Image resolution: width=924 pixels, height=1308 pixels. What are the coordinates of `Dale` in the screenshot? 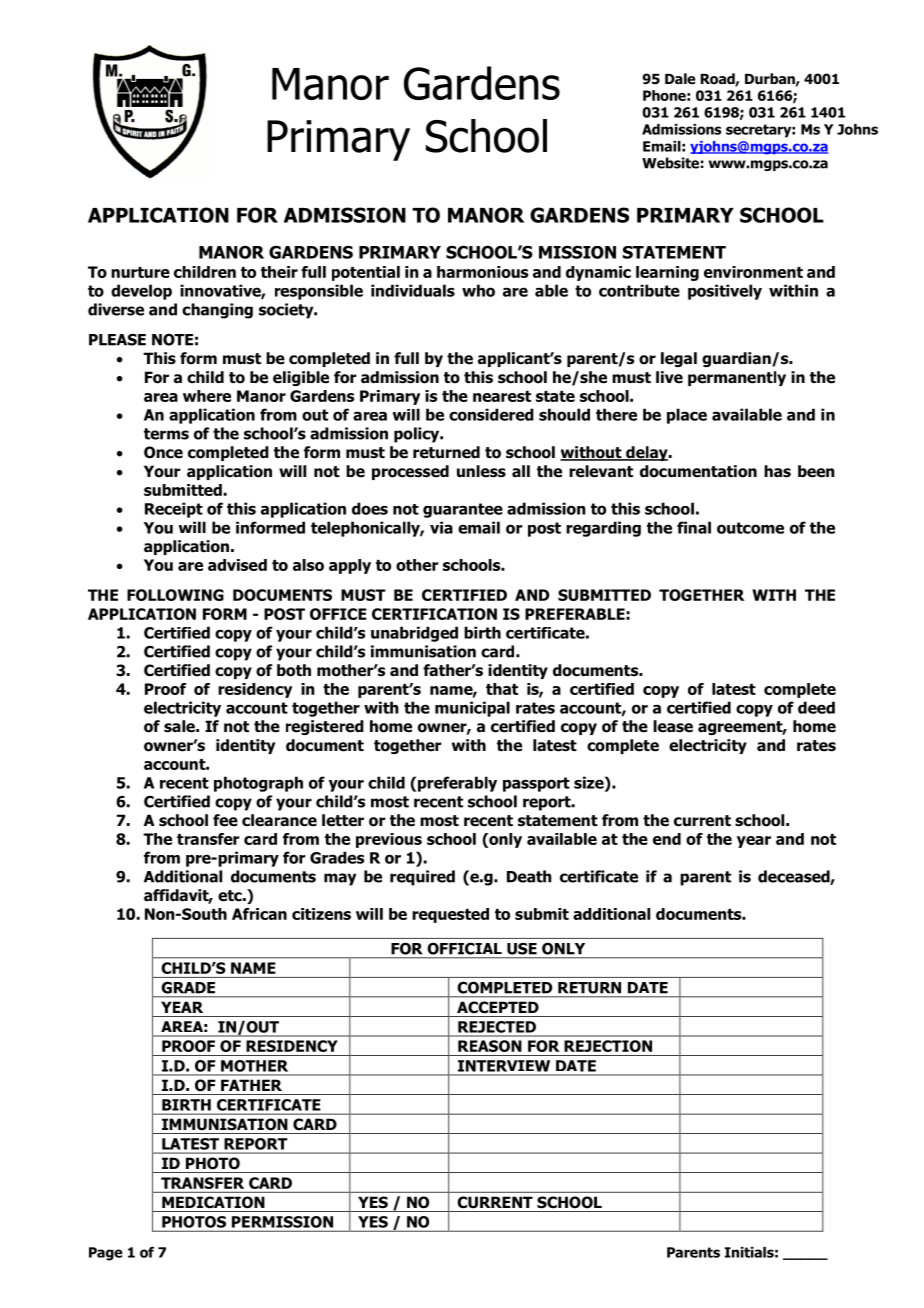 It's located at (680, 78).
